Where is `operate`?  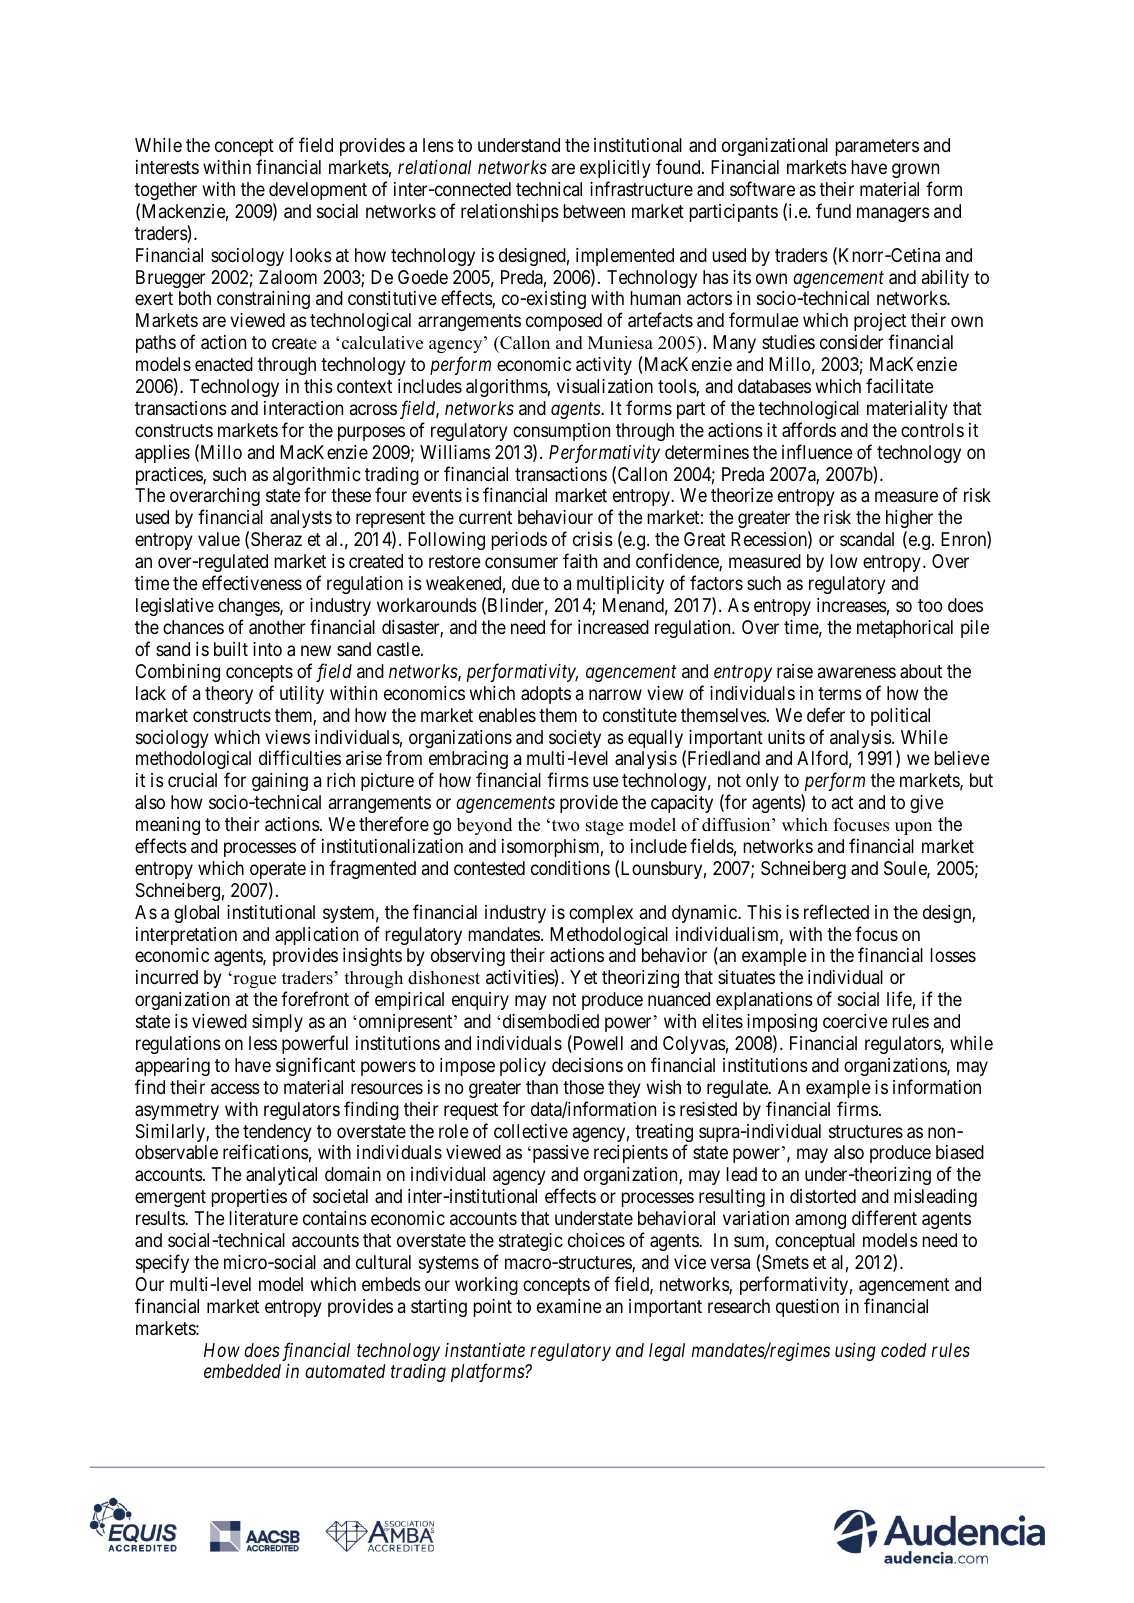 operate is located at coordinates (278, 870).
